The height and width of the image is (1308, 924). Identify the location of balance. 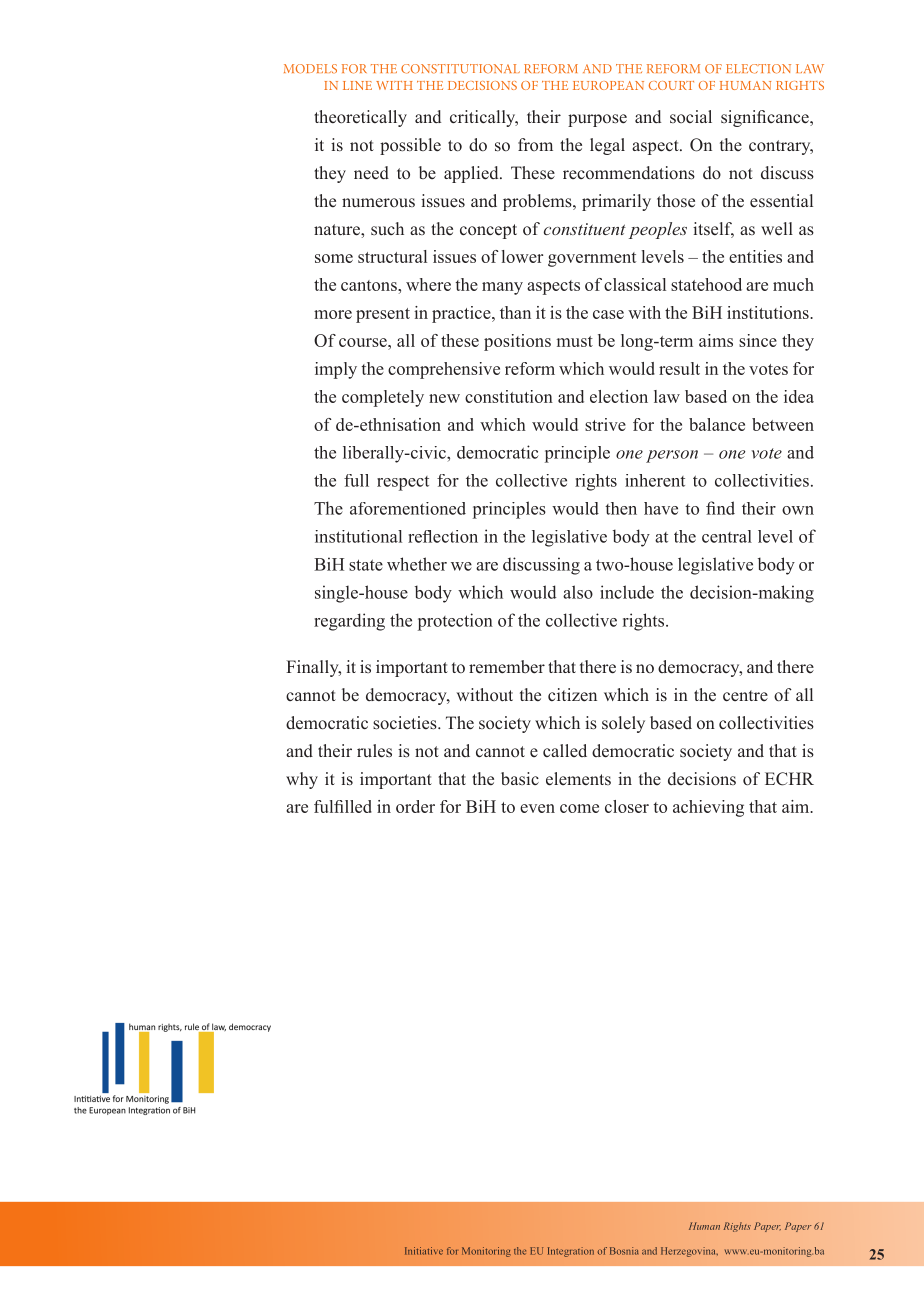
(717, 424).
